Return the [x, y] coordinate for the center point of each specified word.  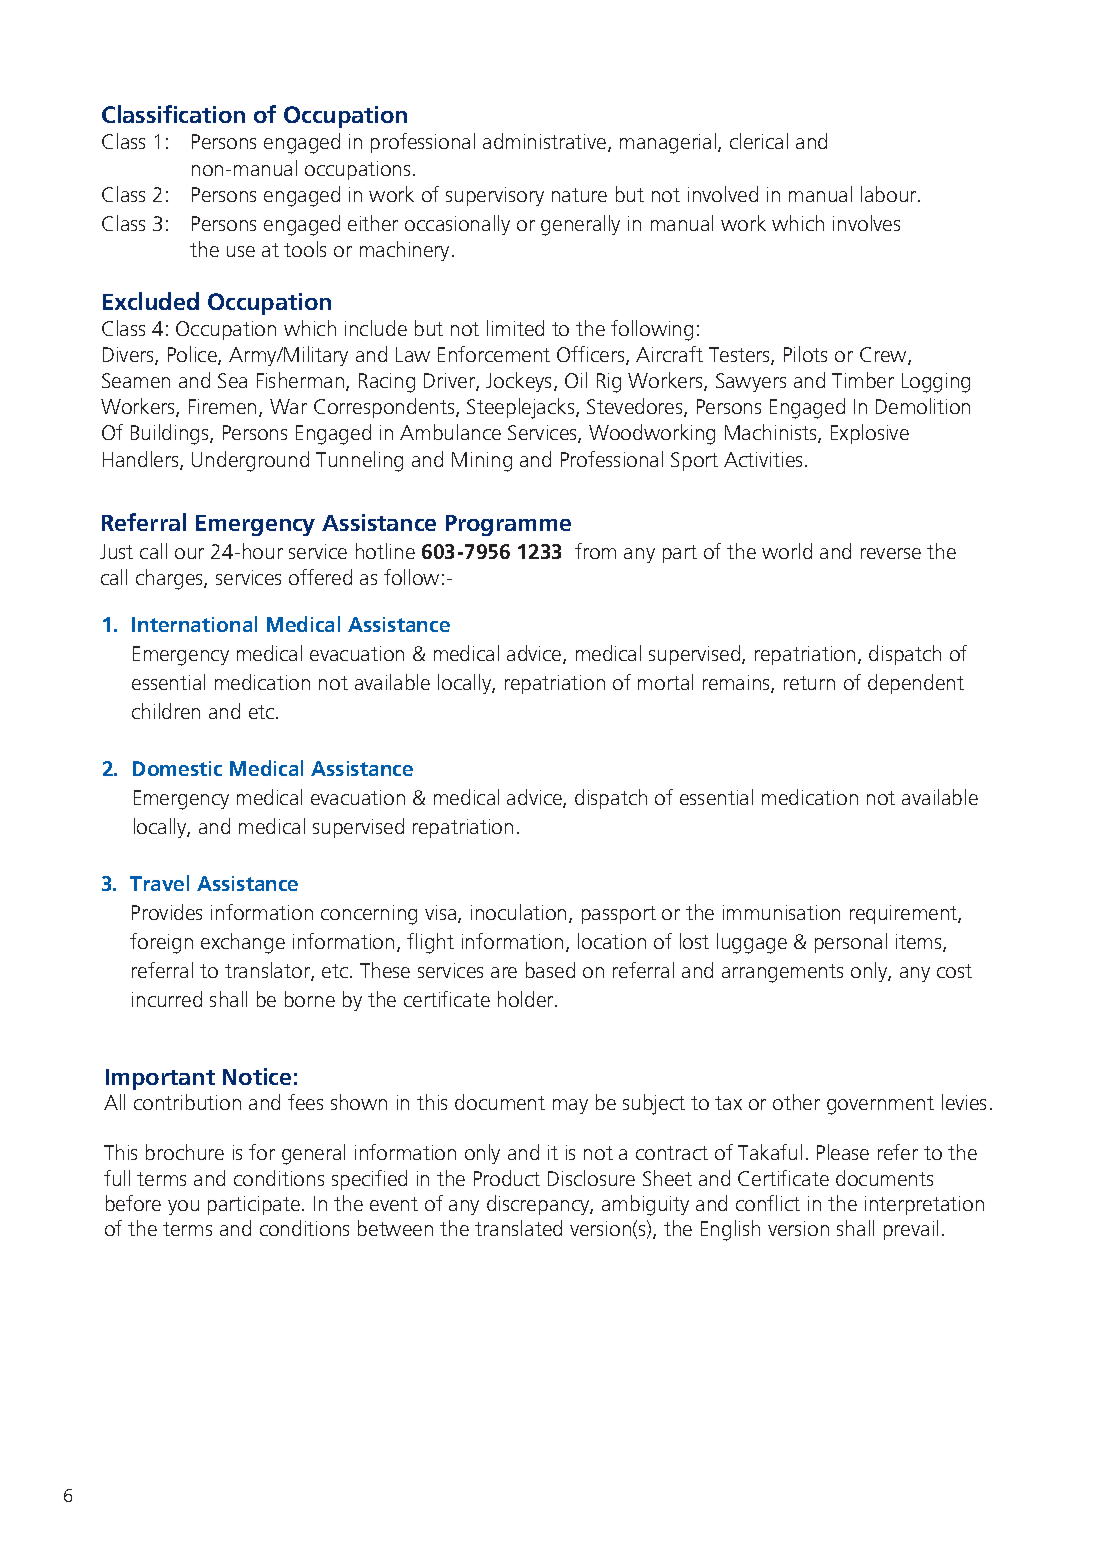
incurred [167, 999]
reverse [891, 553]
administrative [546, 142]
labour [890, 194]
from [595, 551]
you [183, 1207]
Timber [863, 380]
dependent [916, 684]
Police [193, 355]
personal [851, 943]
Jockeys [520, 382]
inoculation [518, 912]
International [194, 624]
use [241, 251]
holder [527, 999]
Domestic [177, 768]
